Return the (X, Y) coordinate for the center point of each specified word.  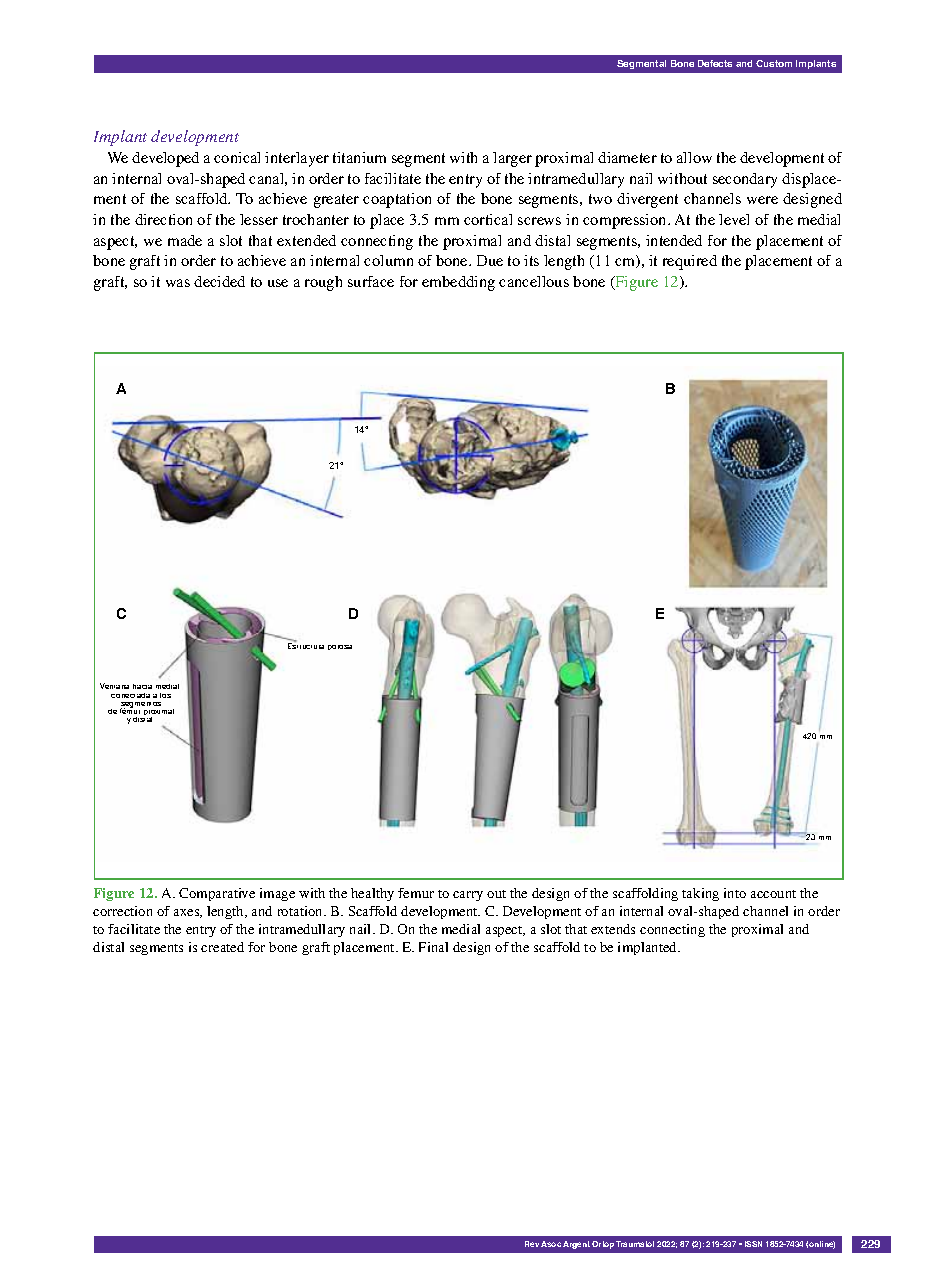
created (222, 947)
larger (512, 159)
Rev (532, 1244)
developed (165, 159)
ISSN (753, 1244)
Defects (715, 63)
